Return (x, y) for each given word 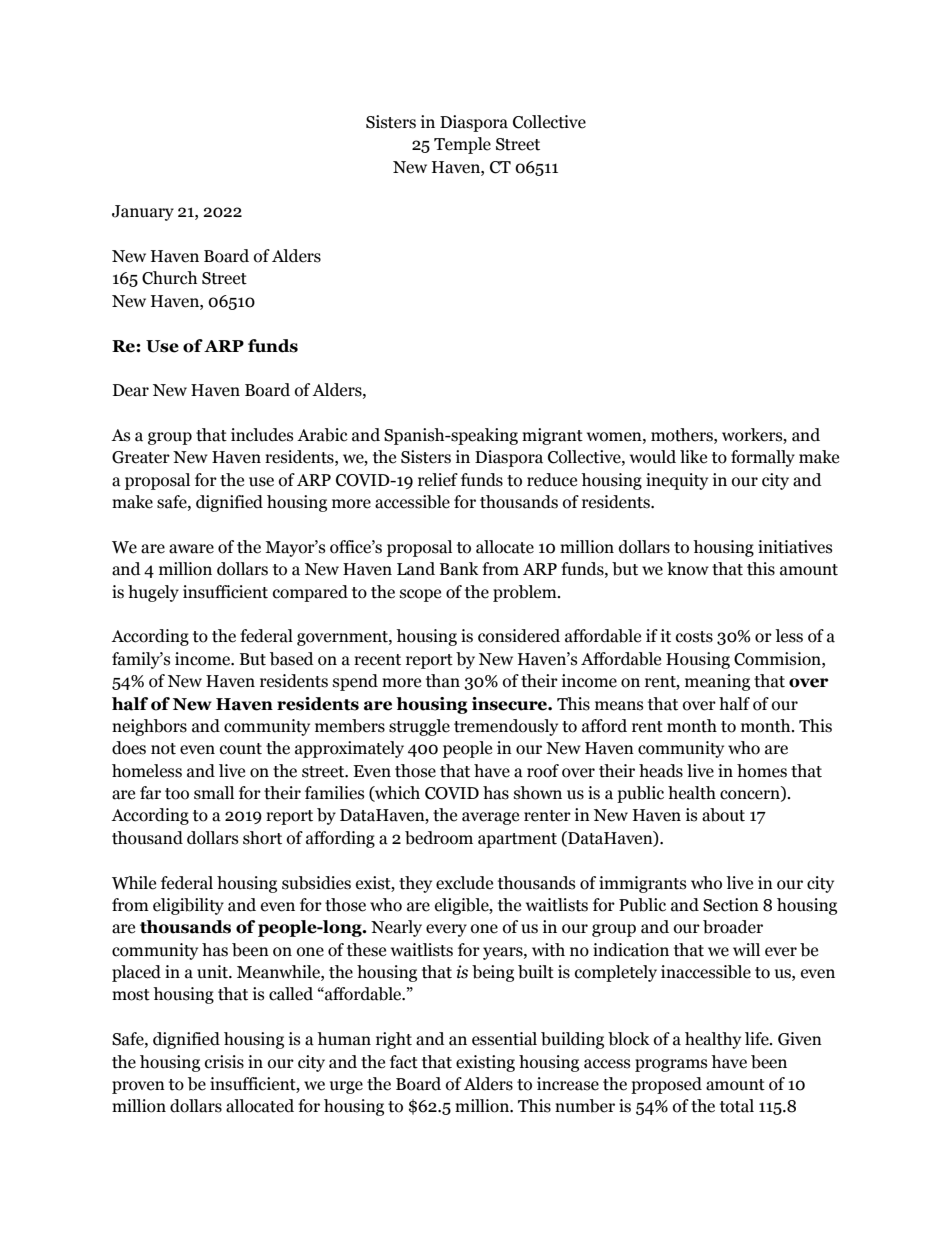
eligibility (188, 906)
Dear (131, 390)
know (688, 569)
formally (763, 458)
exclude (464, 883)
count (241, 749)
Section (731, 905)
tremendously (506, 727)
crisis (224, 1062)
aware (191, 549)
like (693, 457)
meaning (717, 682)
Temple (462, 145)
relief (438, 480)
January (143, 213)
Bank (459, 569)
